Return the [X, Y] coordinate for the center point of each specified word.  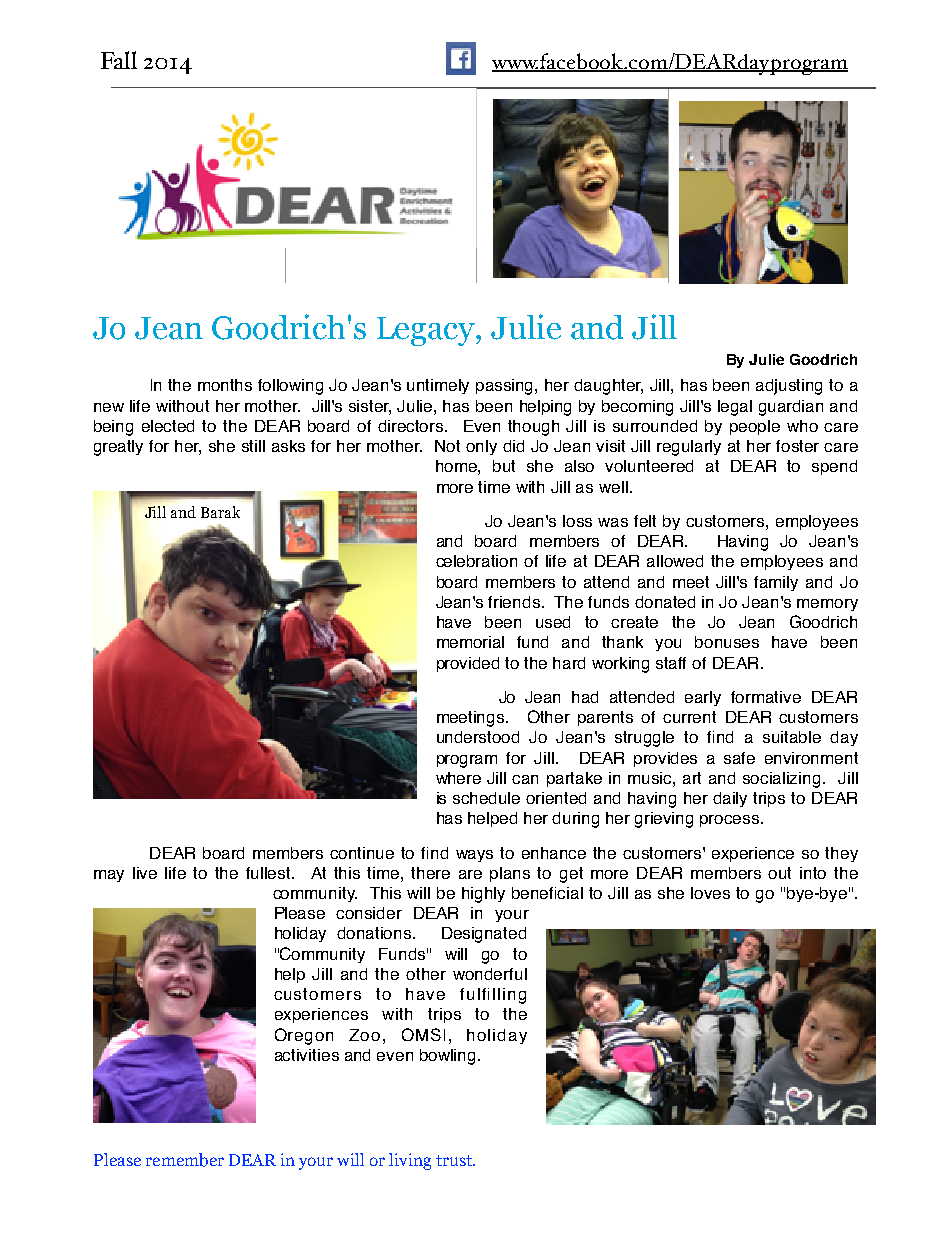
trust [455, 1160]
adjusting [789, 387]
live [145, 873]
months [225, 385]
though [533, 428]
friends [514, 602]
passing [506, 387]
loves [710, 893]
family [776, 583]
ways [474, 856]
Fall [119, 60]
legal [735, 408]
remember [185, 1160]
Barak [220, 512]
